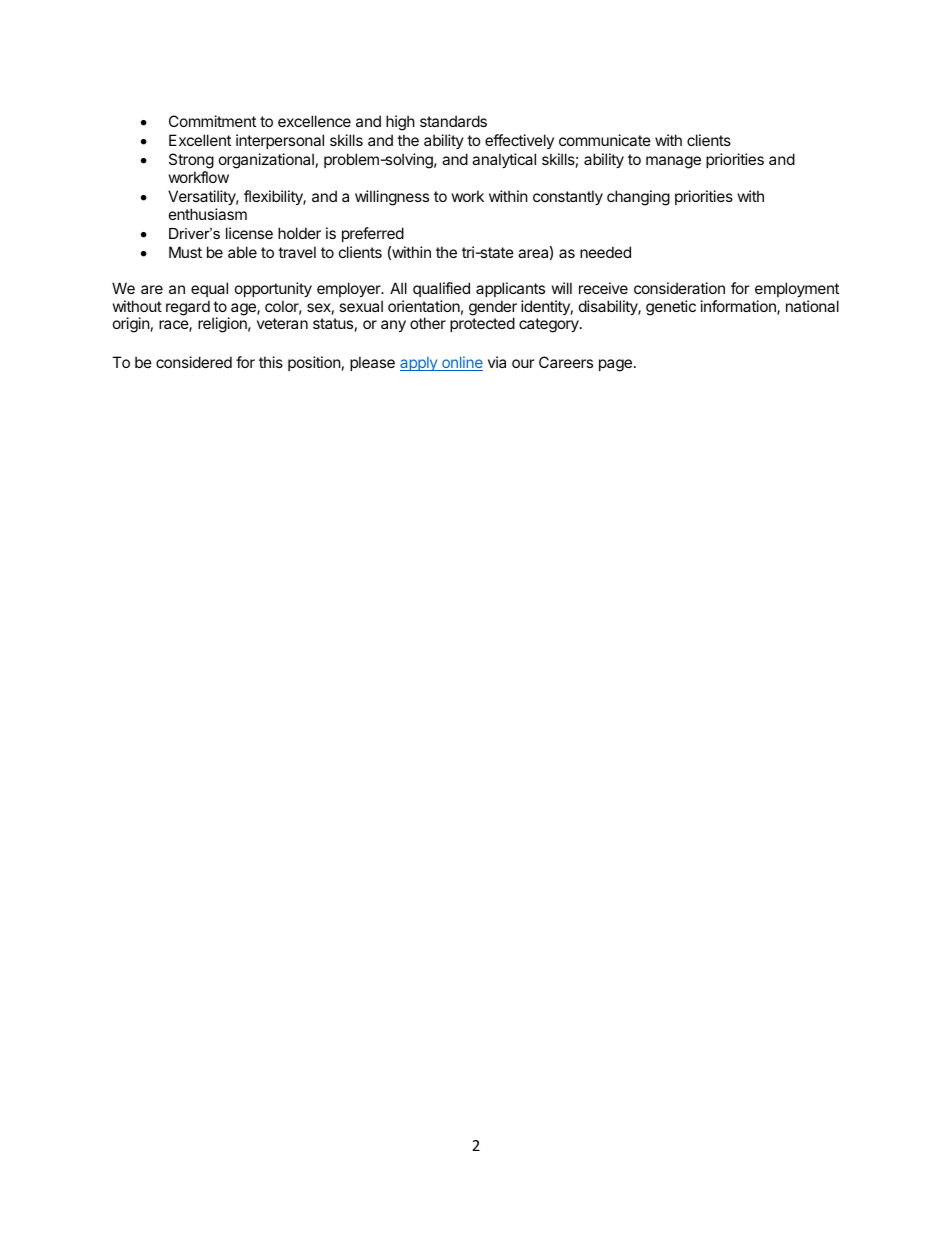 This image has height=1233, width=952. Describe the element at coordinates (209, 289) in the image. I see `equal` at that location.
